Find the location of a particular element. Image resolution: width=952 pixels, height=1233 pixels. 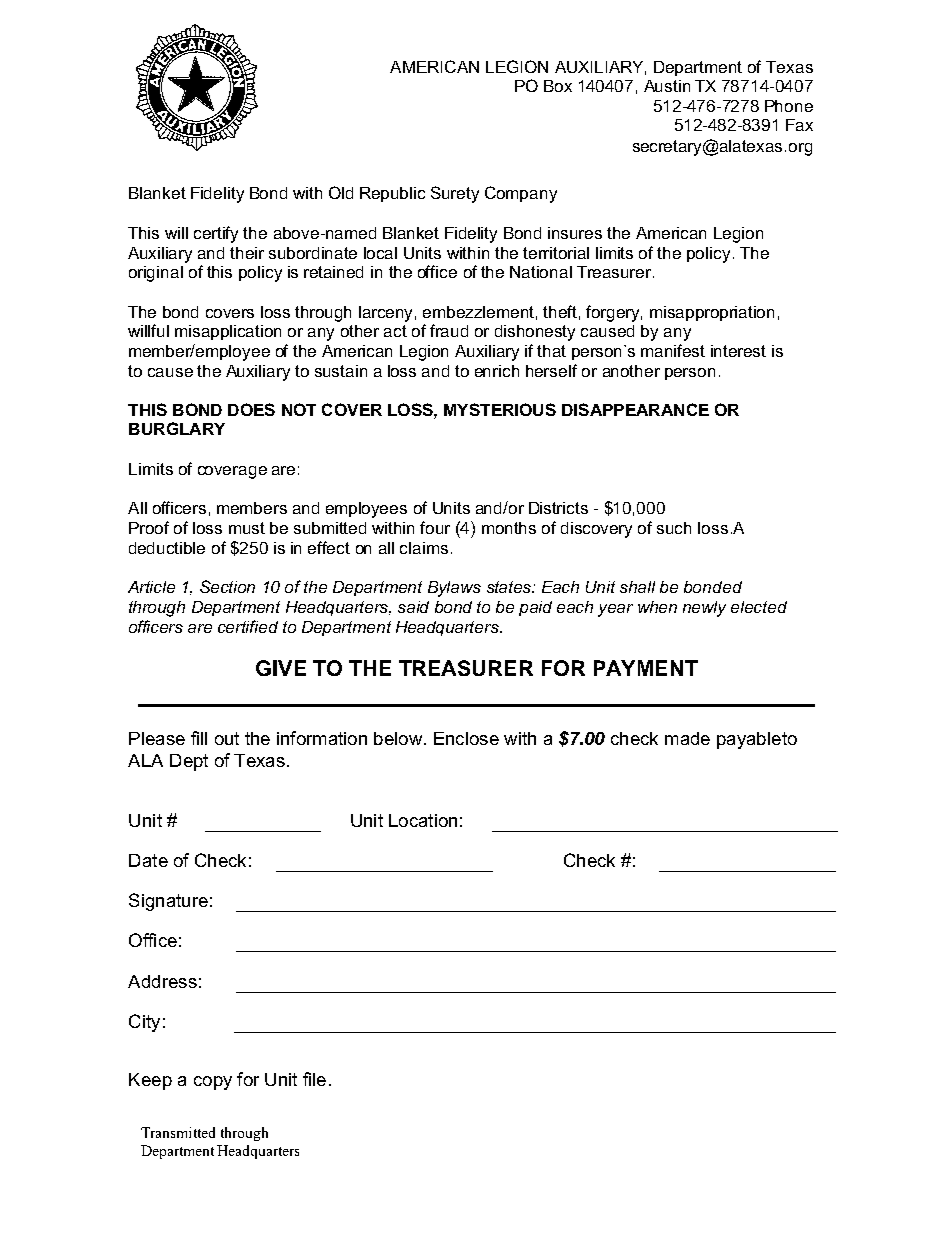

certify is located at coordinates (216, 234).
